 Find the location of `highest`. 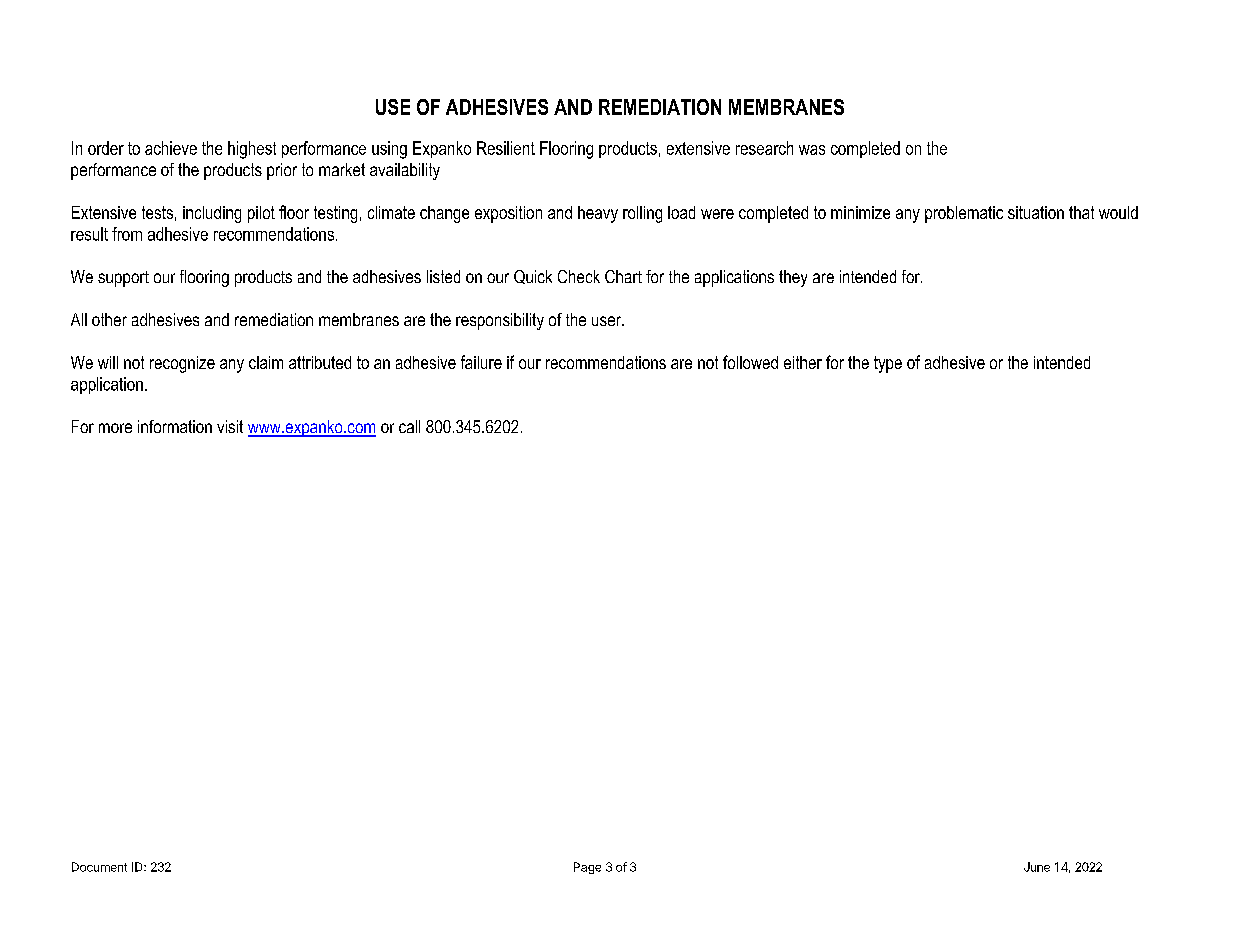

highest is located at coordinates (252, 150).
